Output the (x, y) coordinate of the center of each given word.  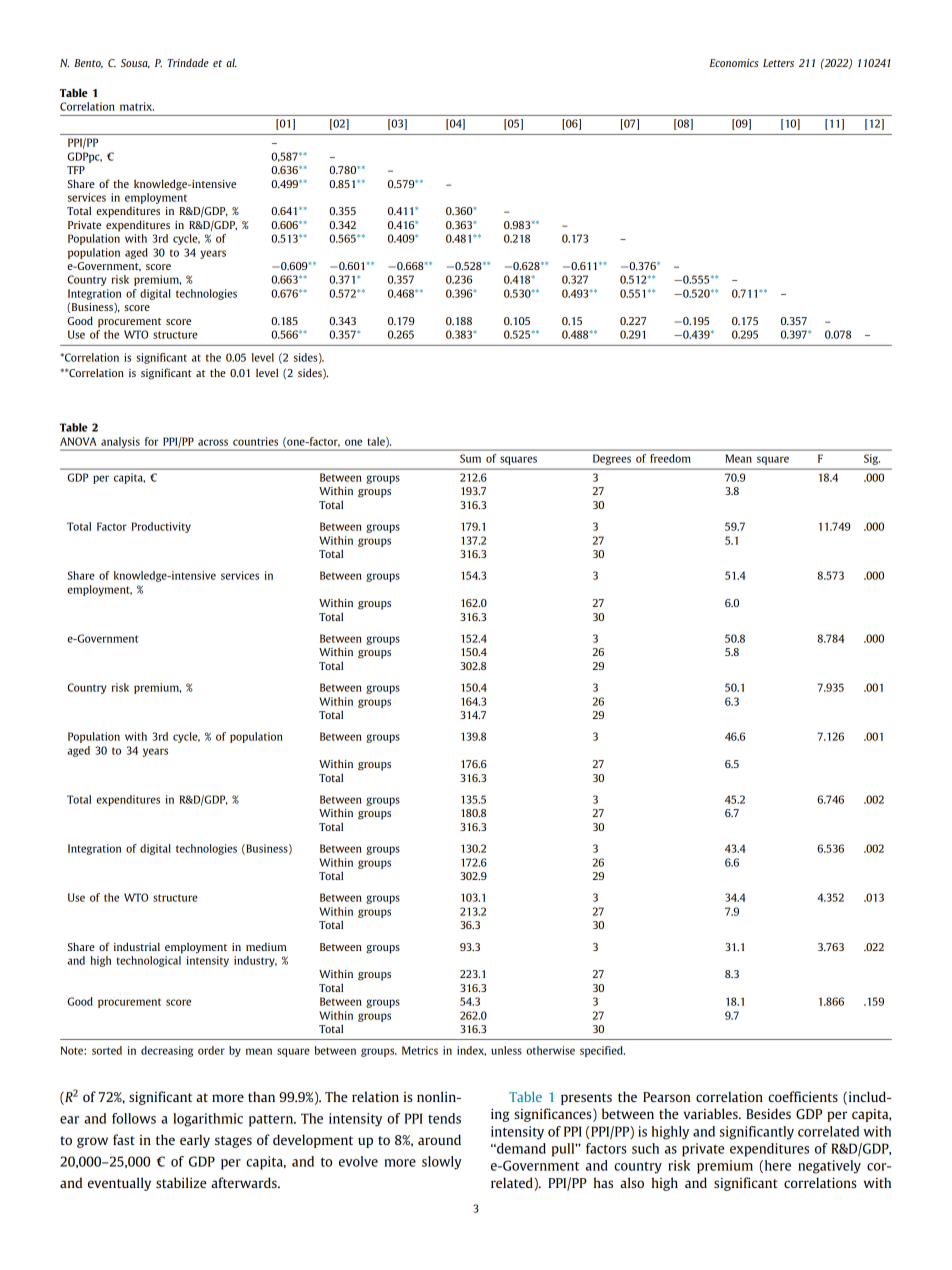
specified (602, 1051)
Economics (734, 63)
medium (266, 947)
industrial (137, 946)
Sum (470, 458)
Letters (778, 63)
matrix (137, 106)
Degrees (612, 460)
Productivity (161, 527)
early (195, 1141)
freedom (670, 458)
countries (255, 441)
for (152, 441)
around (439, 1139)
